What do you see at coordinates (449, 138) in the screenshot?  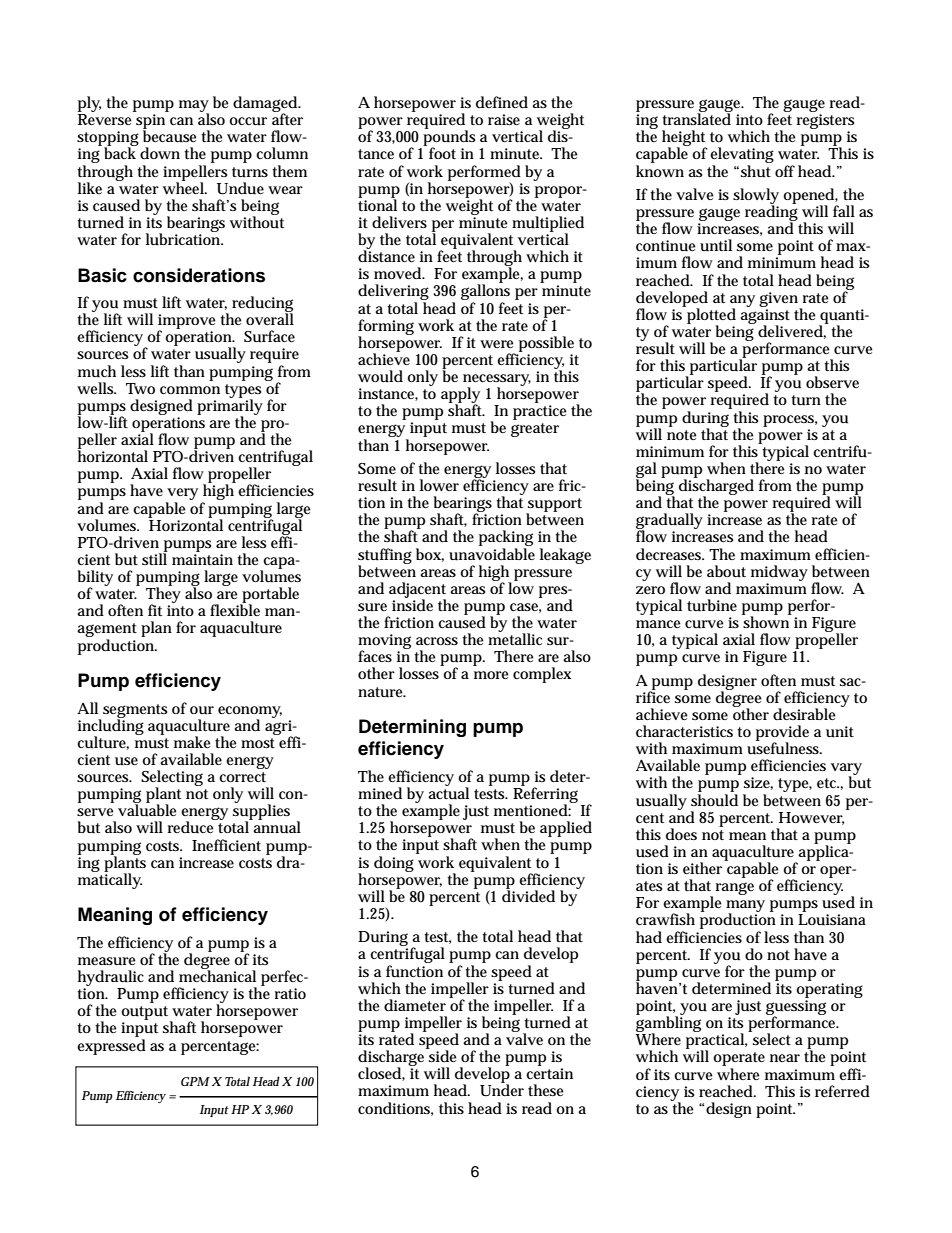 I see `pounds` at bounding box center [449, 138].
